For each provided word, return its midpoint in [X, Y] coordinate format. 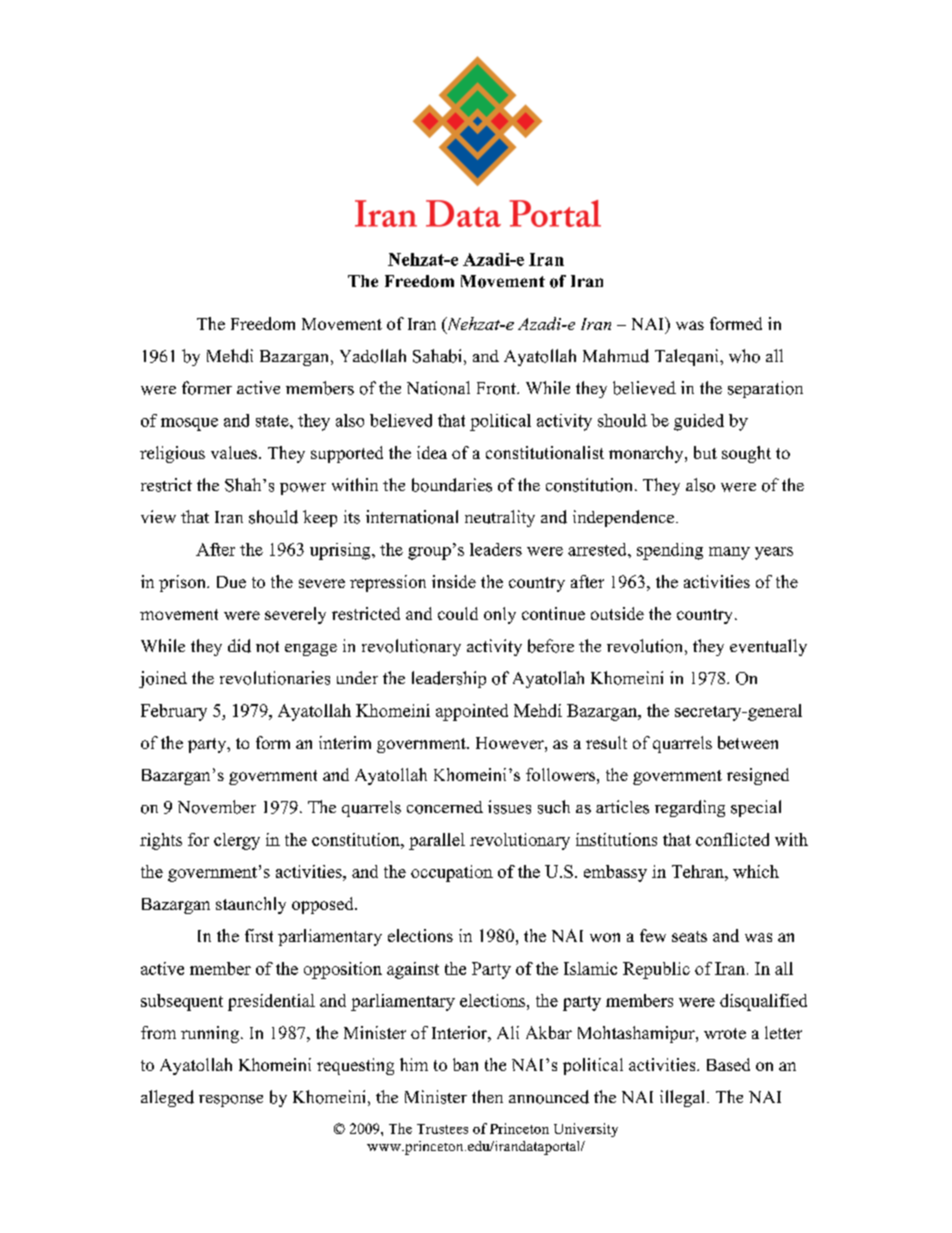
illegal [684, 1098]
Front [497, 388]
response [231, 1101]
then [487, 1096]
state [273, 421]
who [744, 356]
